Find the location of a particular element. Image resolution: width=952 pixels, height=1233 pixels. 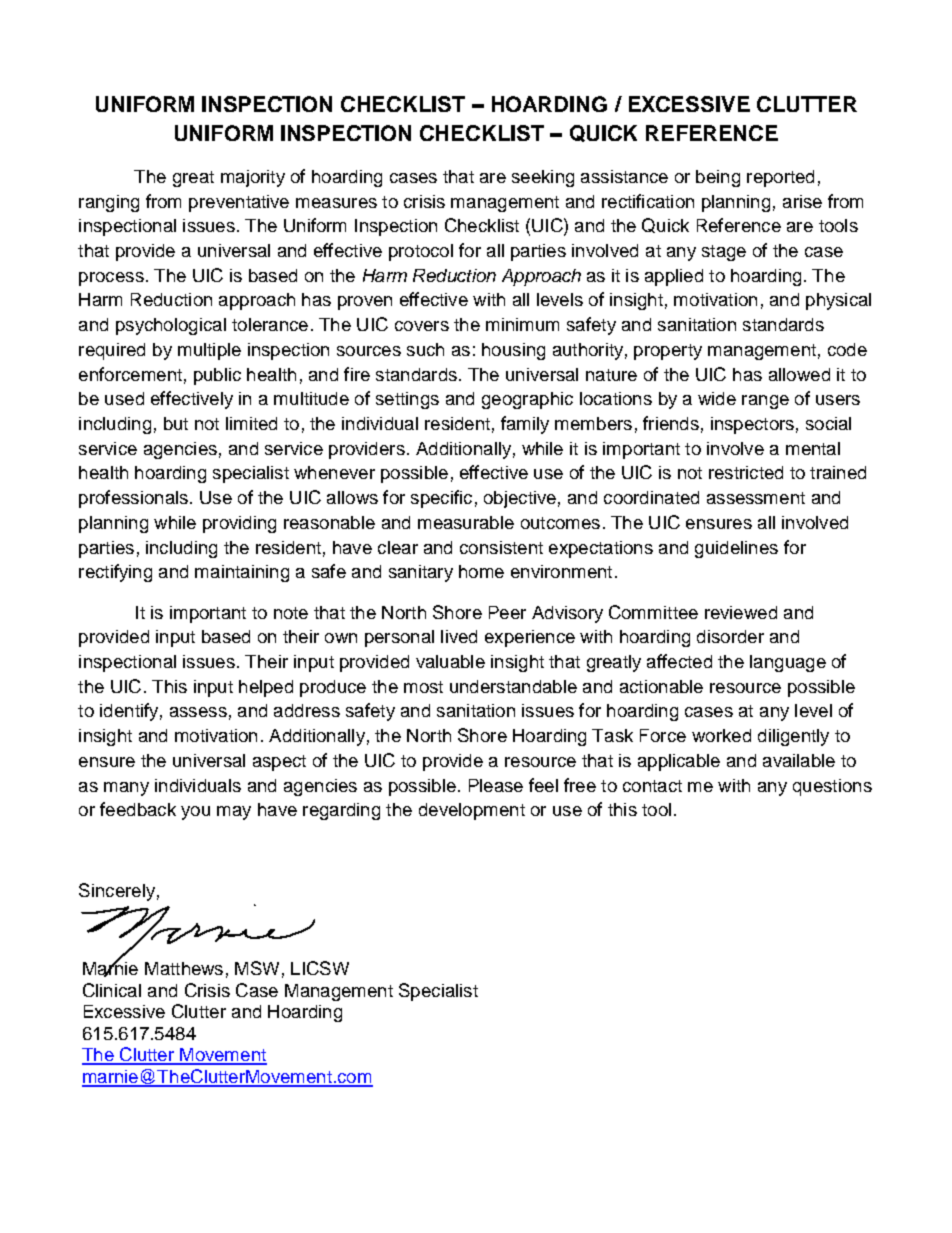

Matthews is located at coordinates (184, 968).
